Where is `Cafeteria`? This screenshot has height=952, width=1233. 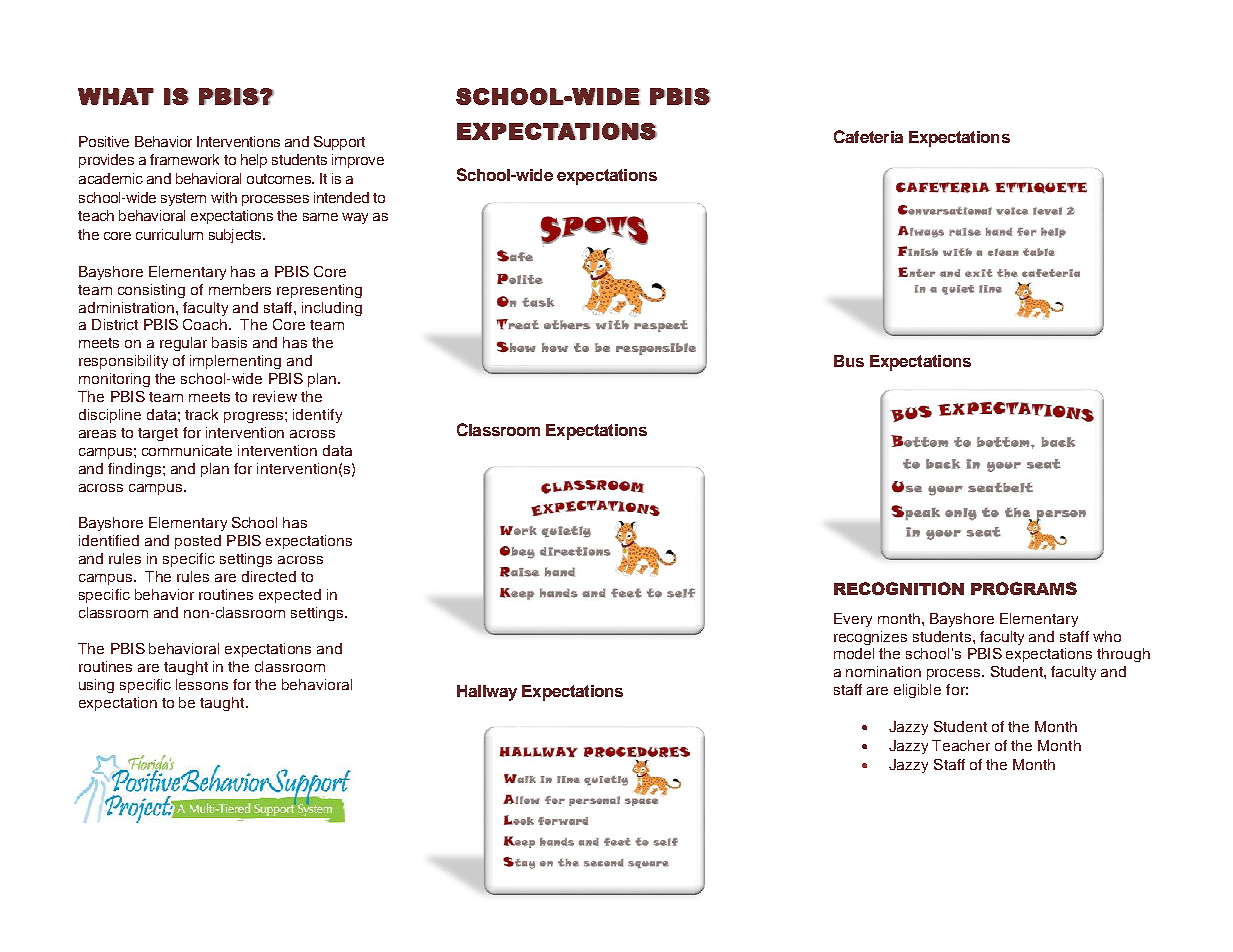 Cafeteria is located at coordinates (868, 136).
